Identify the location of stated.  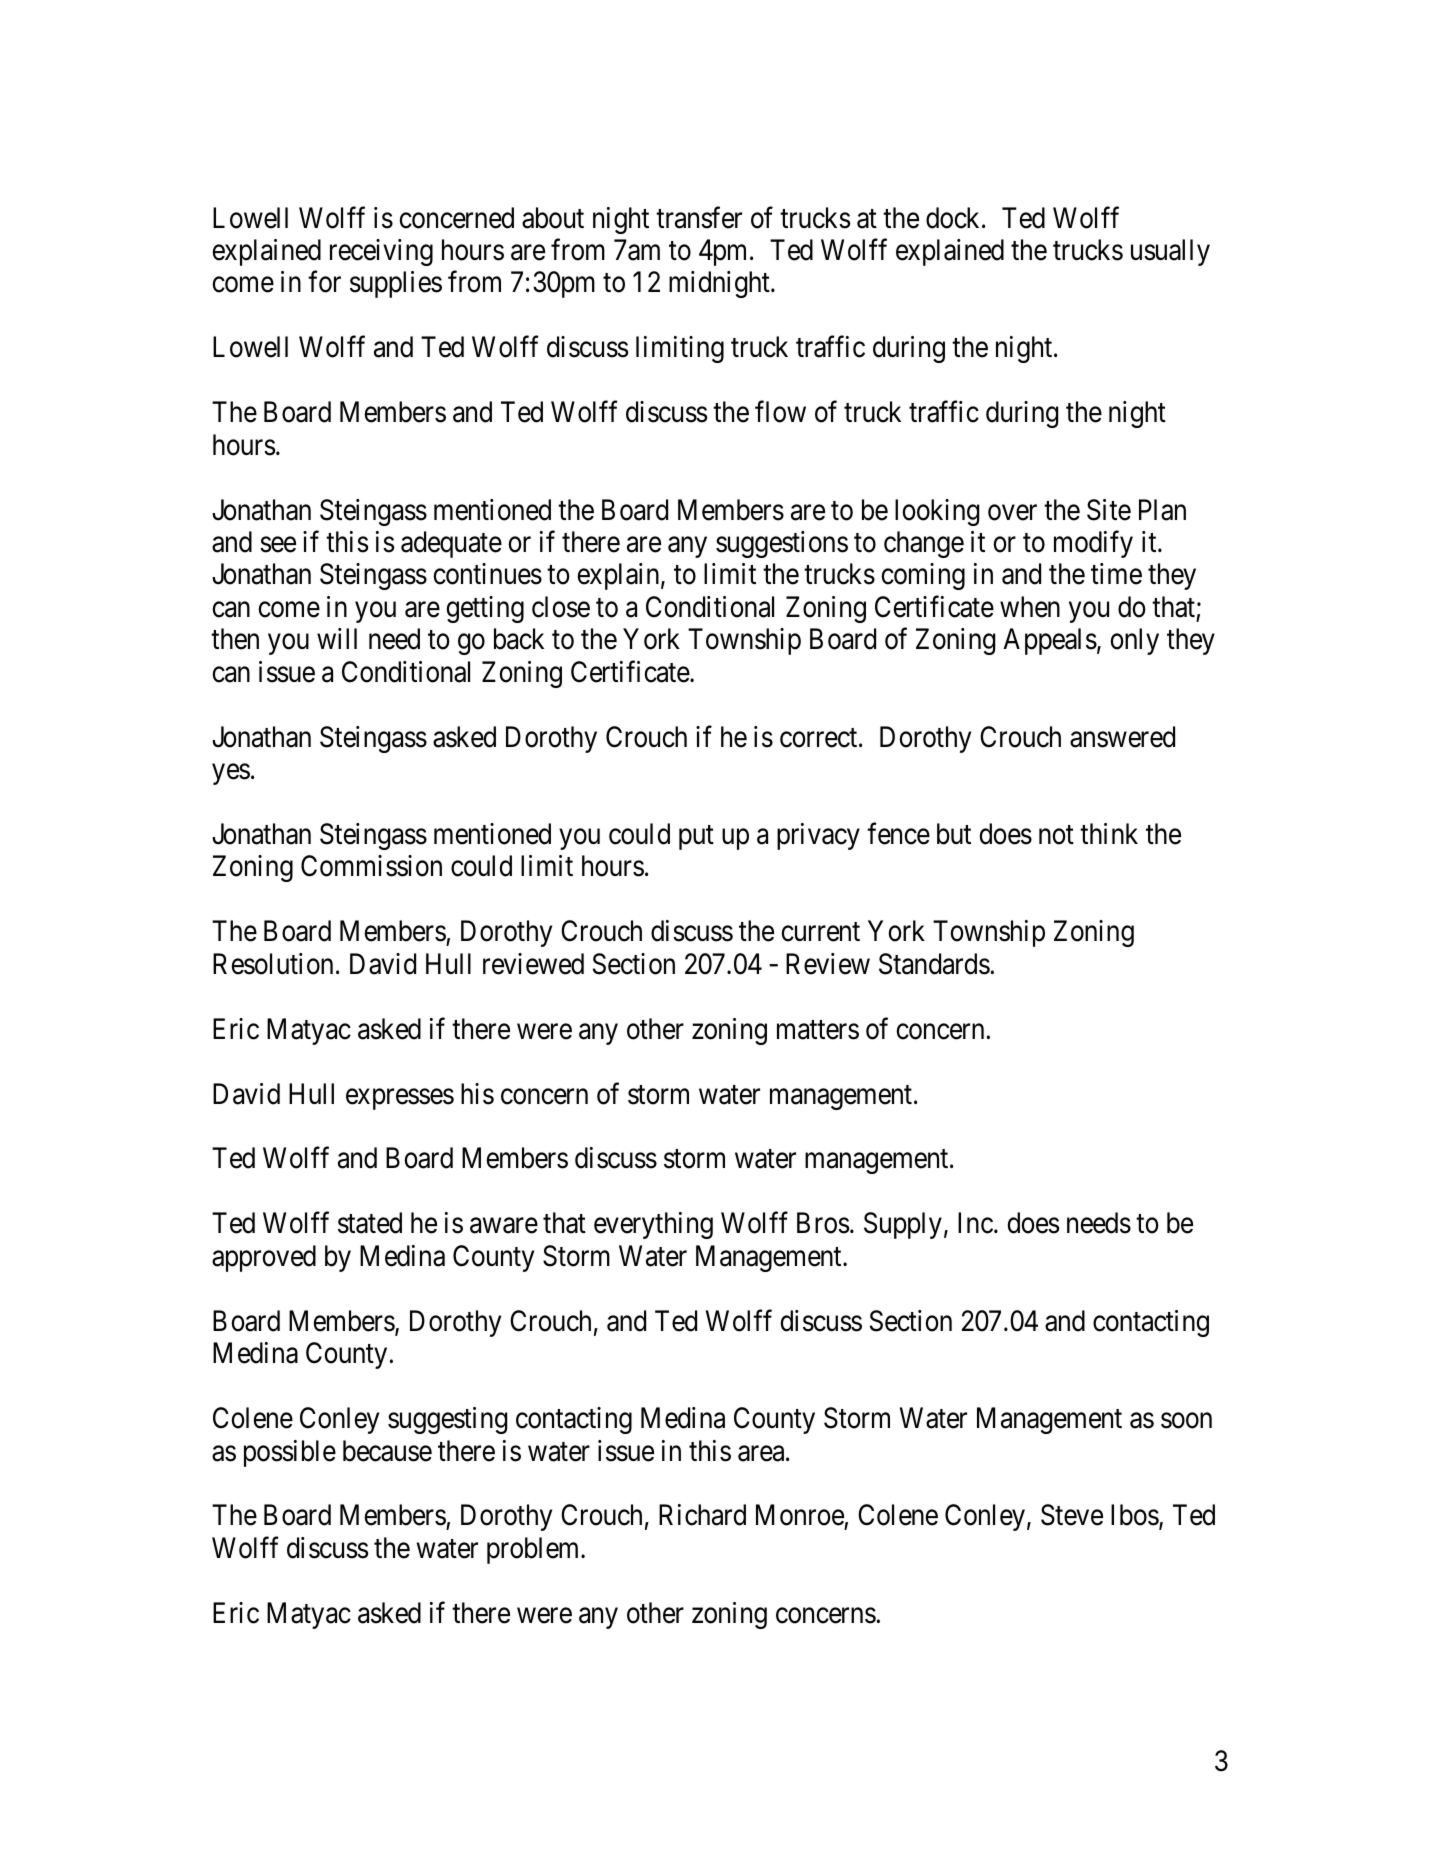
(370, 1223).
